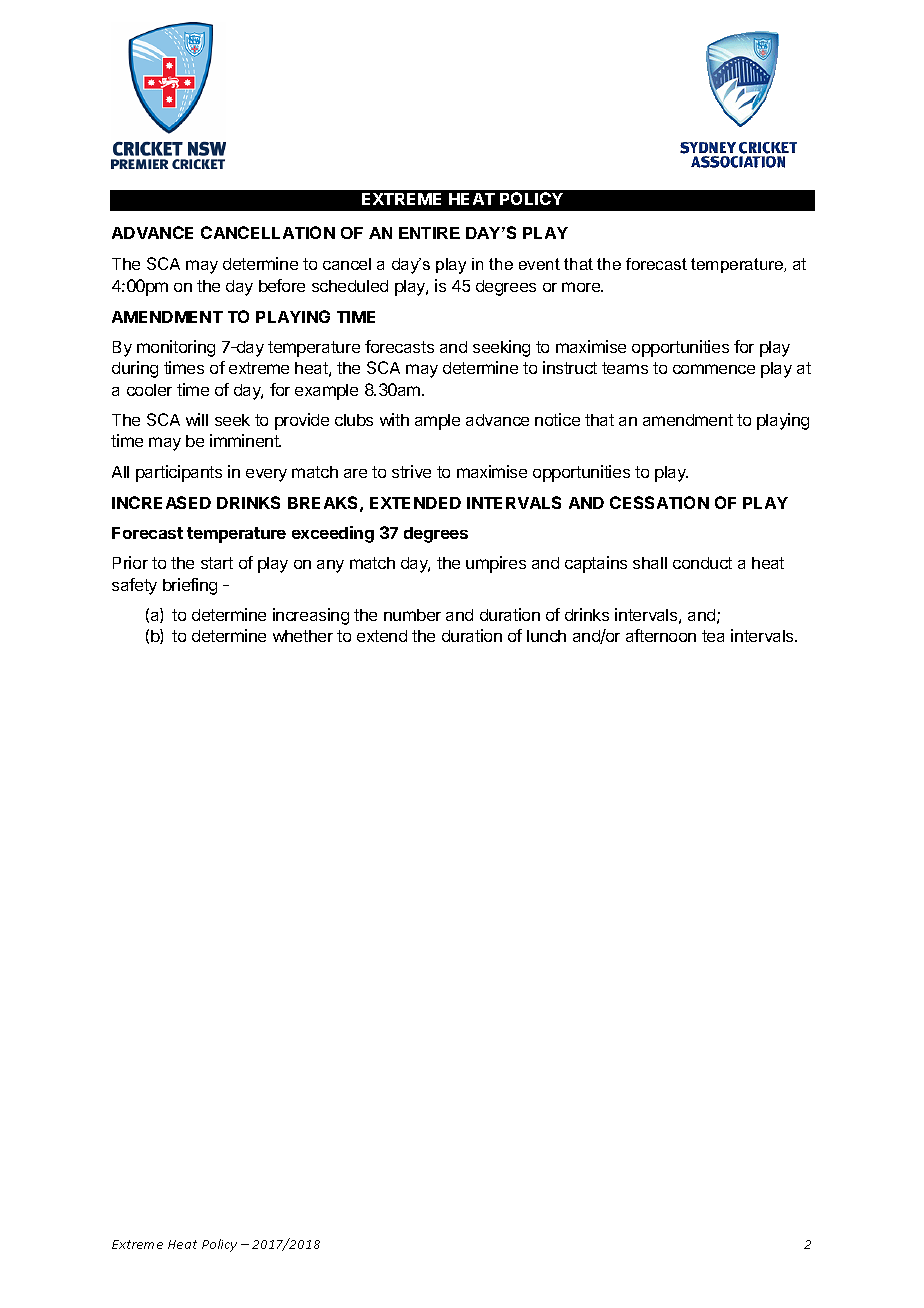 The width and height of the screenshot is (924, 1308). Describe the element at coordinates (282, 285) in the screenshot. I see `before` at that location.
